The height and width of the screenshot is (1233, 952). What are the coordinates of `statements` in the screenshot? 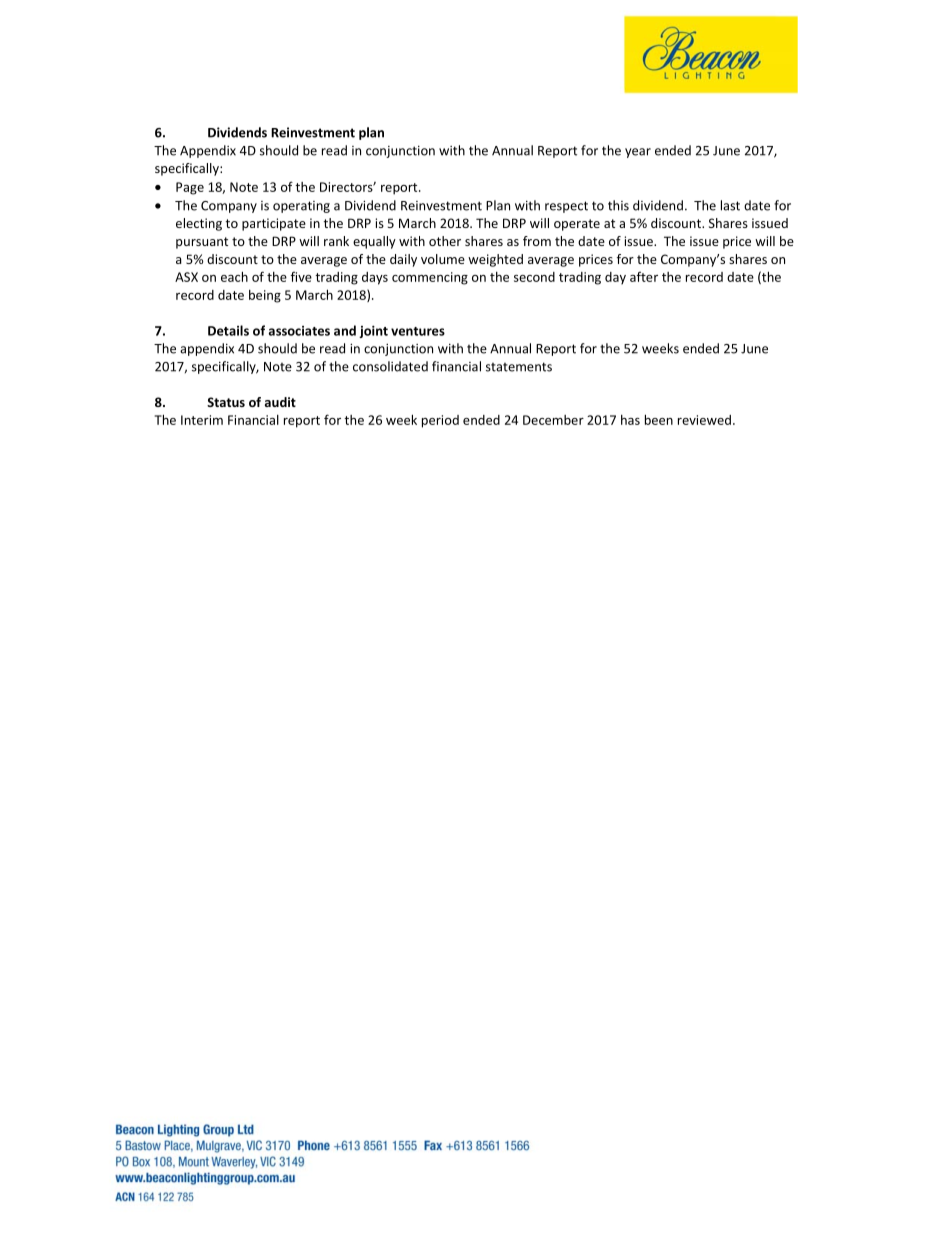 It's located at (519, 367).
